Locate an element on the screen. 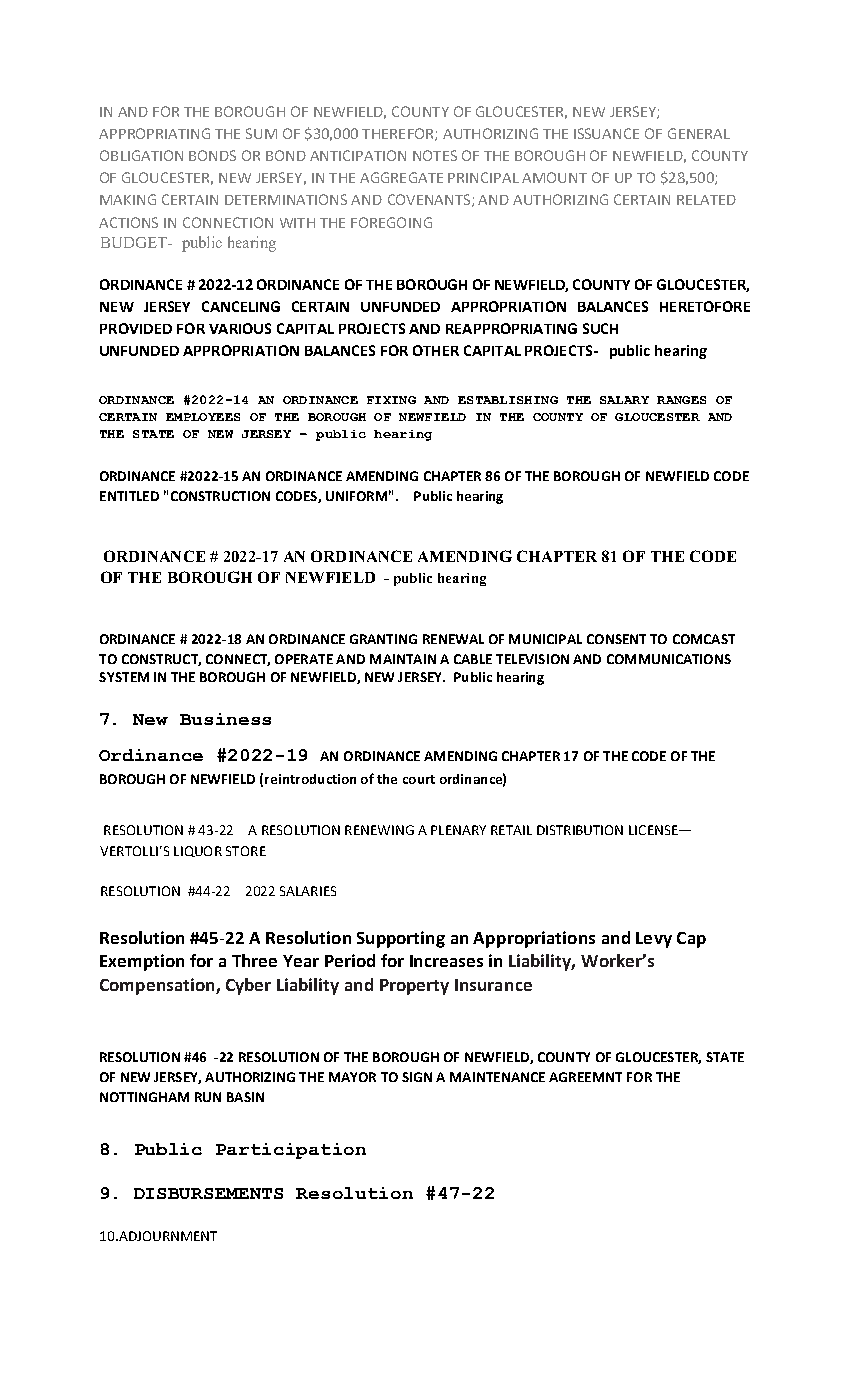  Business is located at coordinates (225, 719).
